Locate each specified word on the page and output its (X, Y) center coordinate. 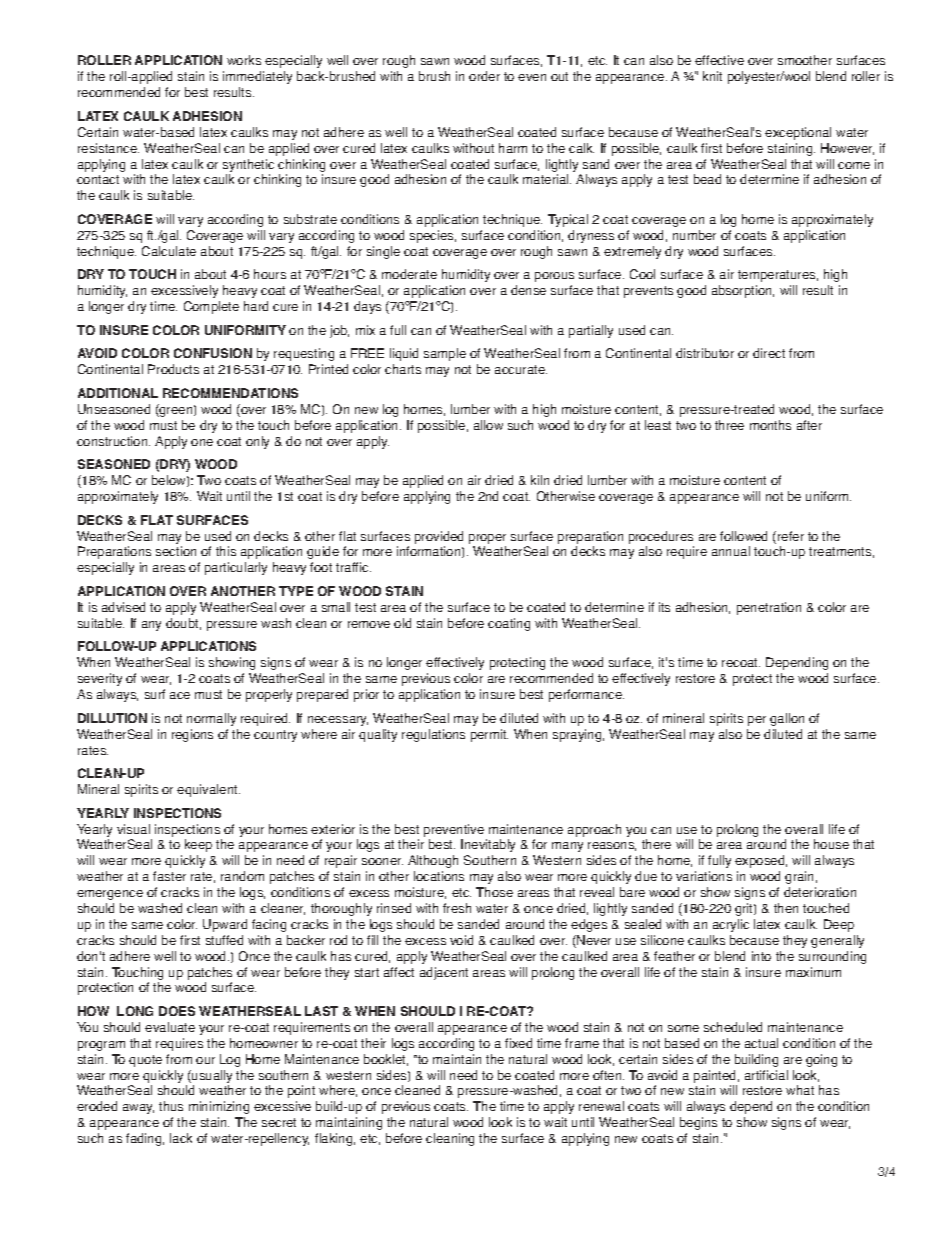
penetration (769, 608)
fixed (518, 1043)
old (402, 623)
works (244, 60)
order (484, 76)
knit (712, 76)
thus (171, 1106)
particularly (236, 568)
